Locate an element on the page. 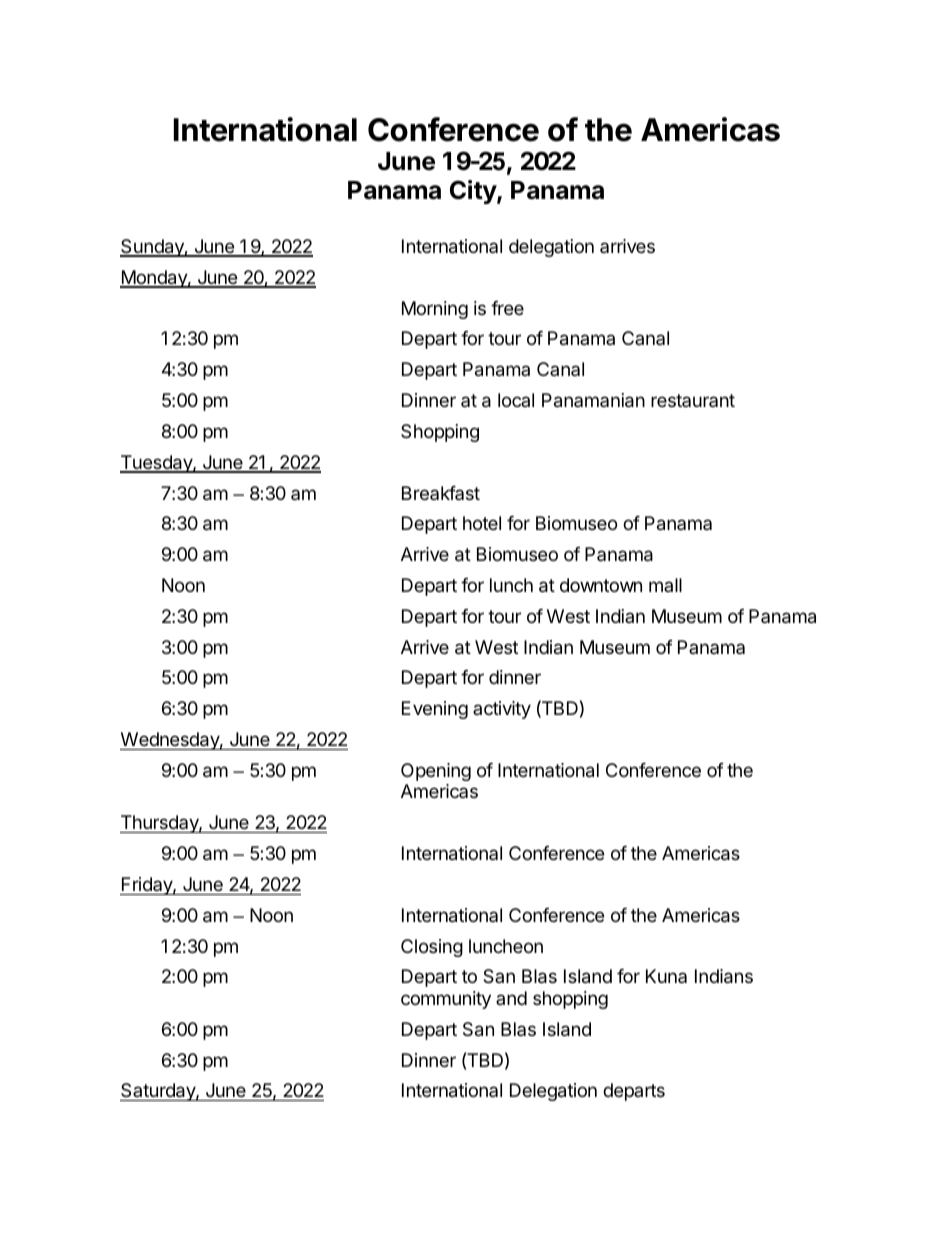 This document has width=952, height=1233. Morning is located at coordinates (435, 310).
